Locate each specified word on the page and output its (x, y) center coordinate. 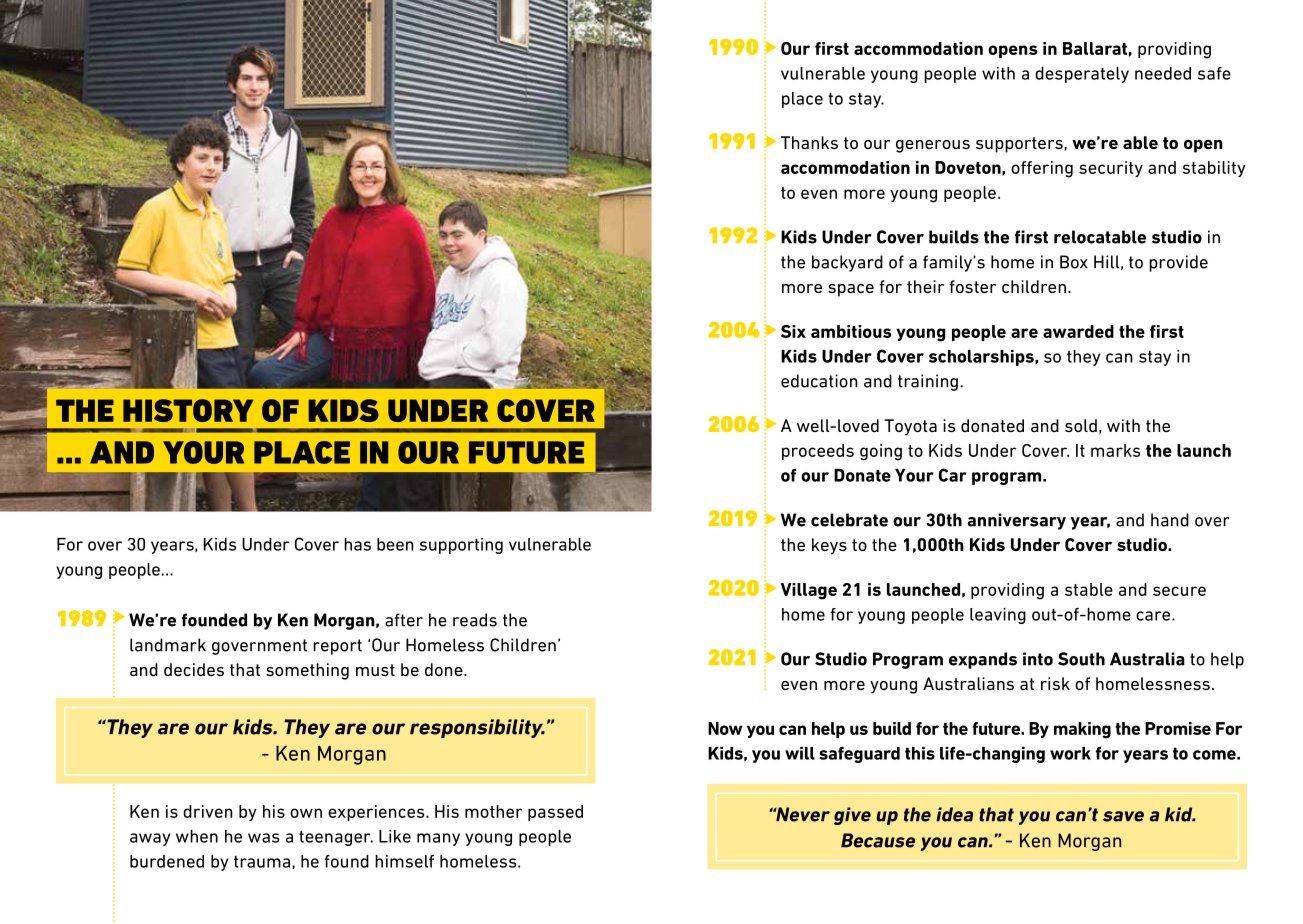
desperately (1082, 75)
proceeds (818, 452)
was (263, 838)
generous (933, 146)
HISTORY (188, 410)
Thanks (809, 142)
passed (555, 813)
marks (1115, 450)
